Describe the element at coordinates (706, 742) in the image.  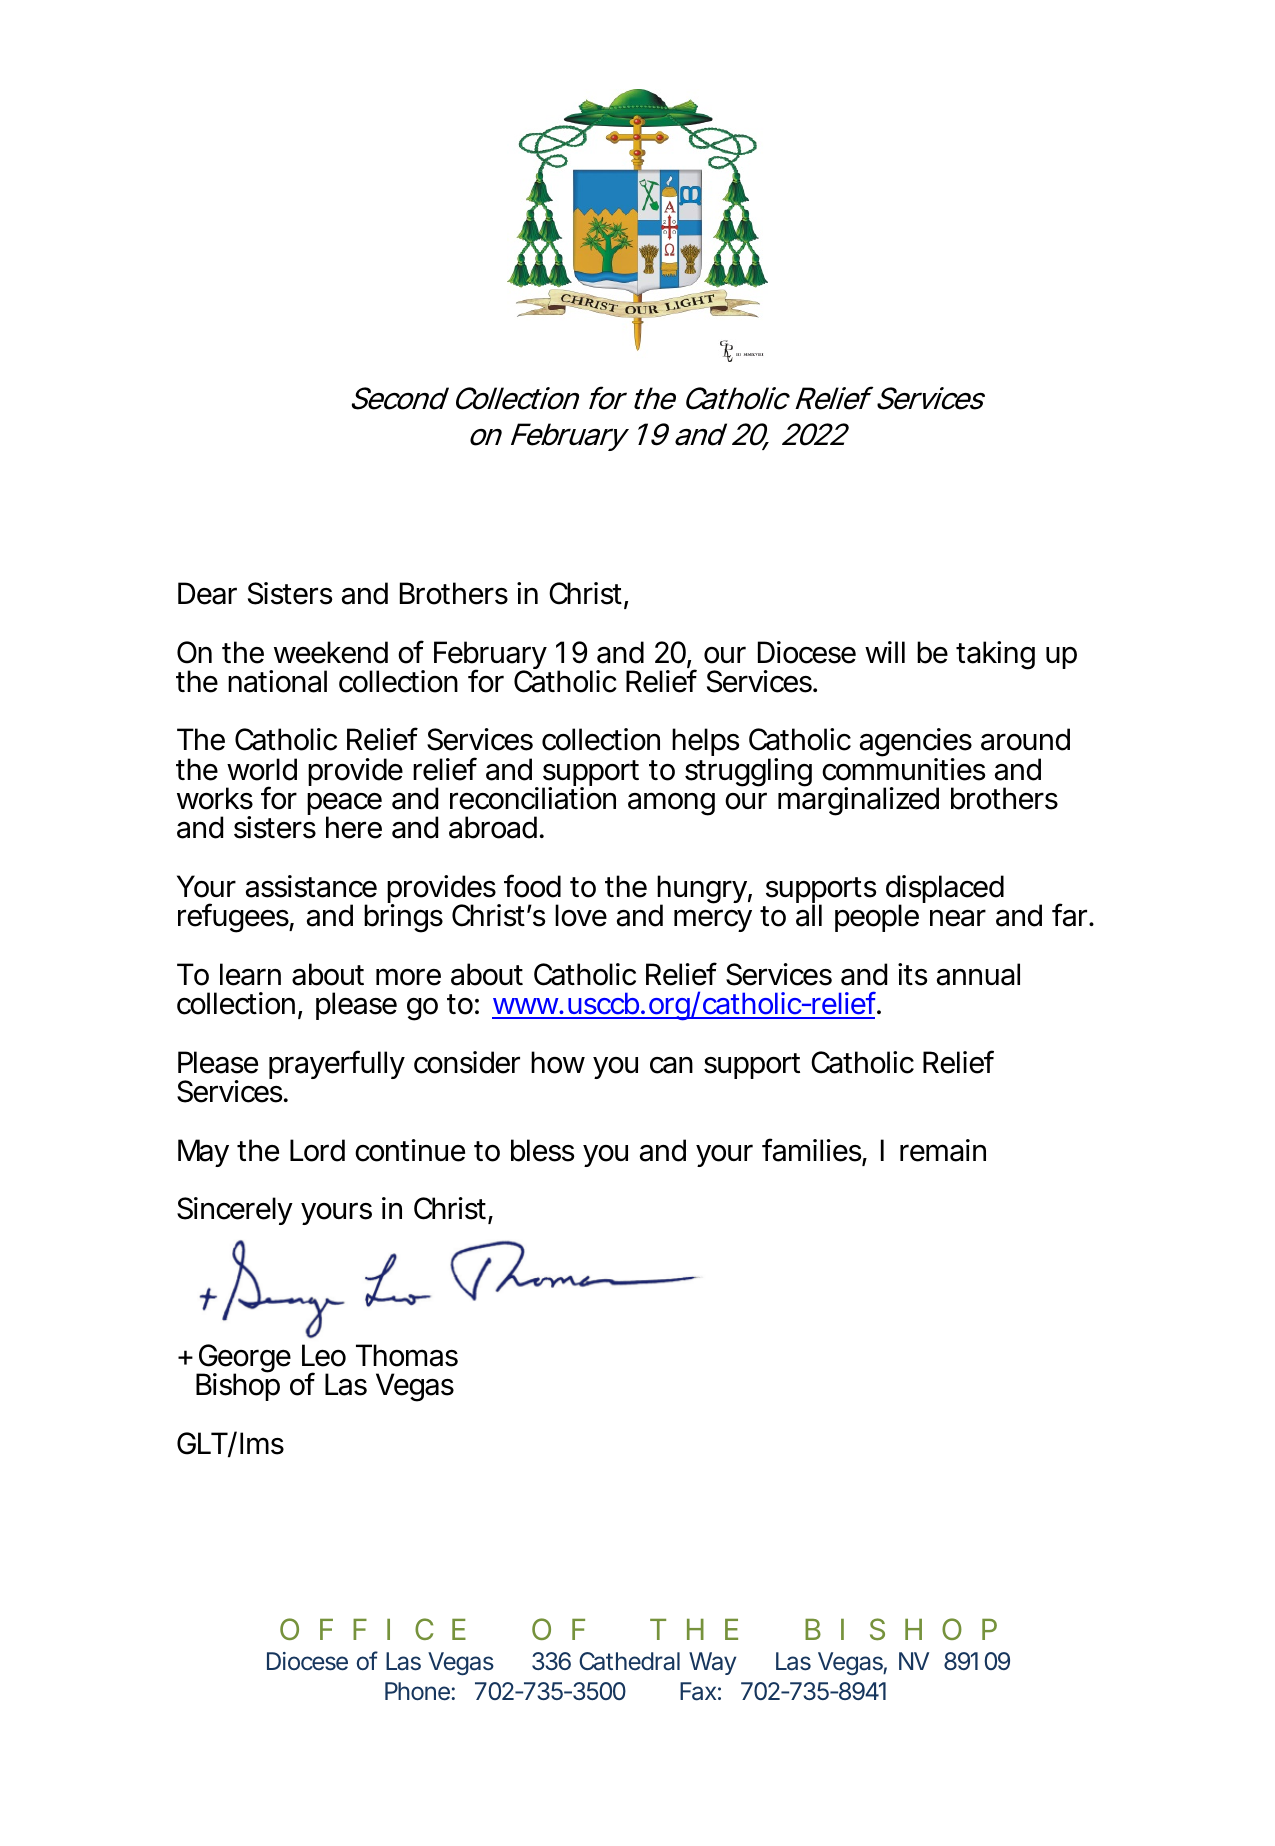
I see `helps` at that location.
